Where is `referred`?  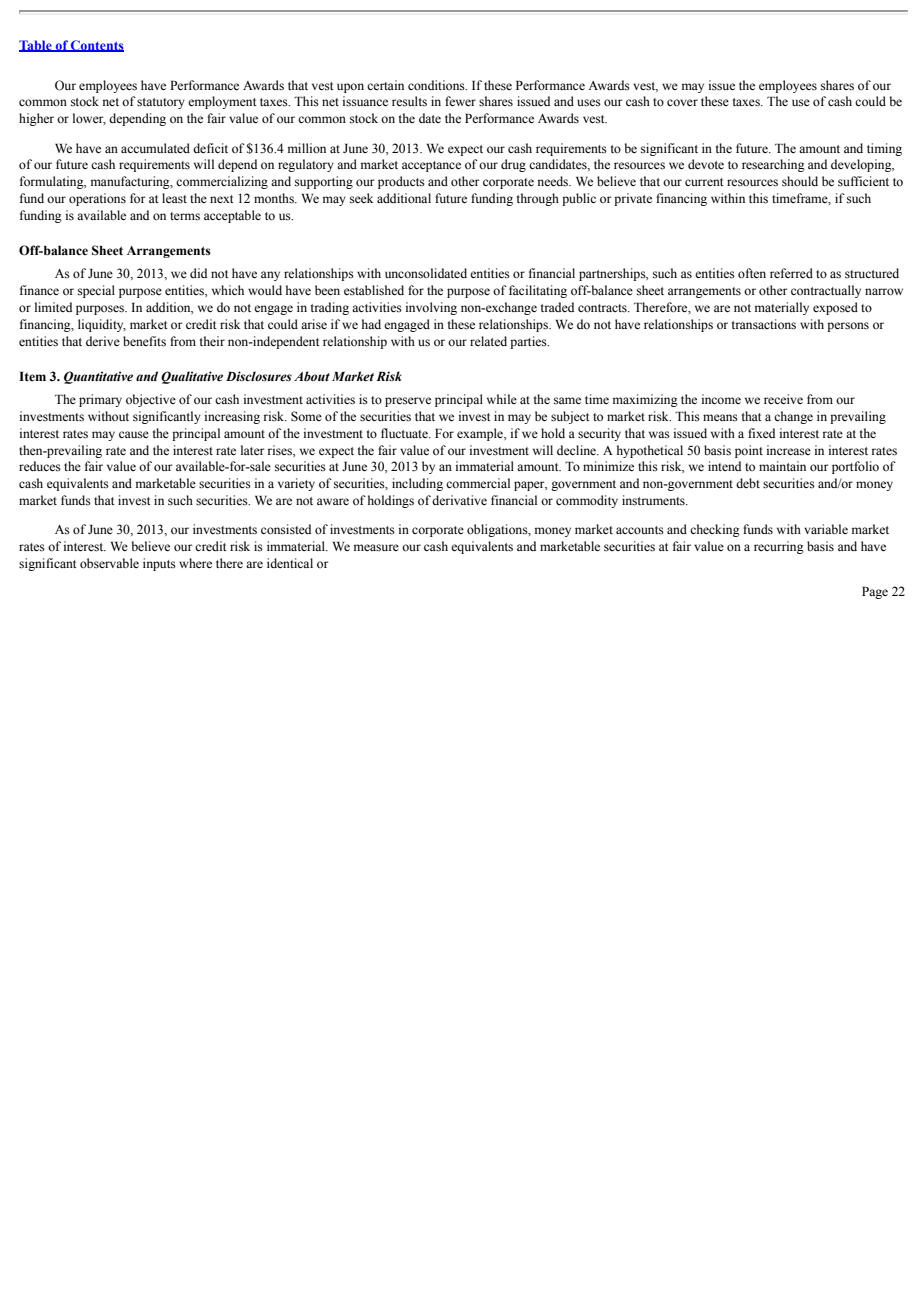
referred is located at coordinates (791, 273).
